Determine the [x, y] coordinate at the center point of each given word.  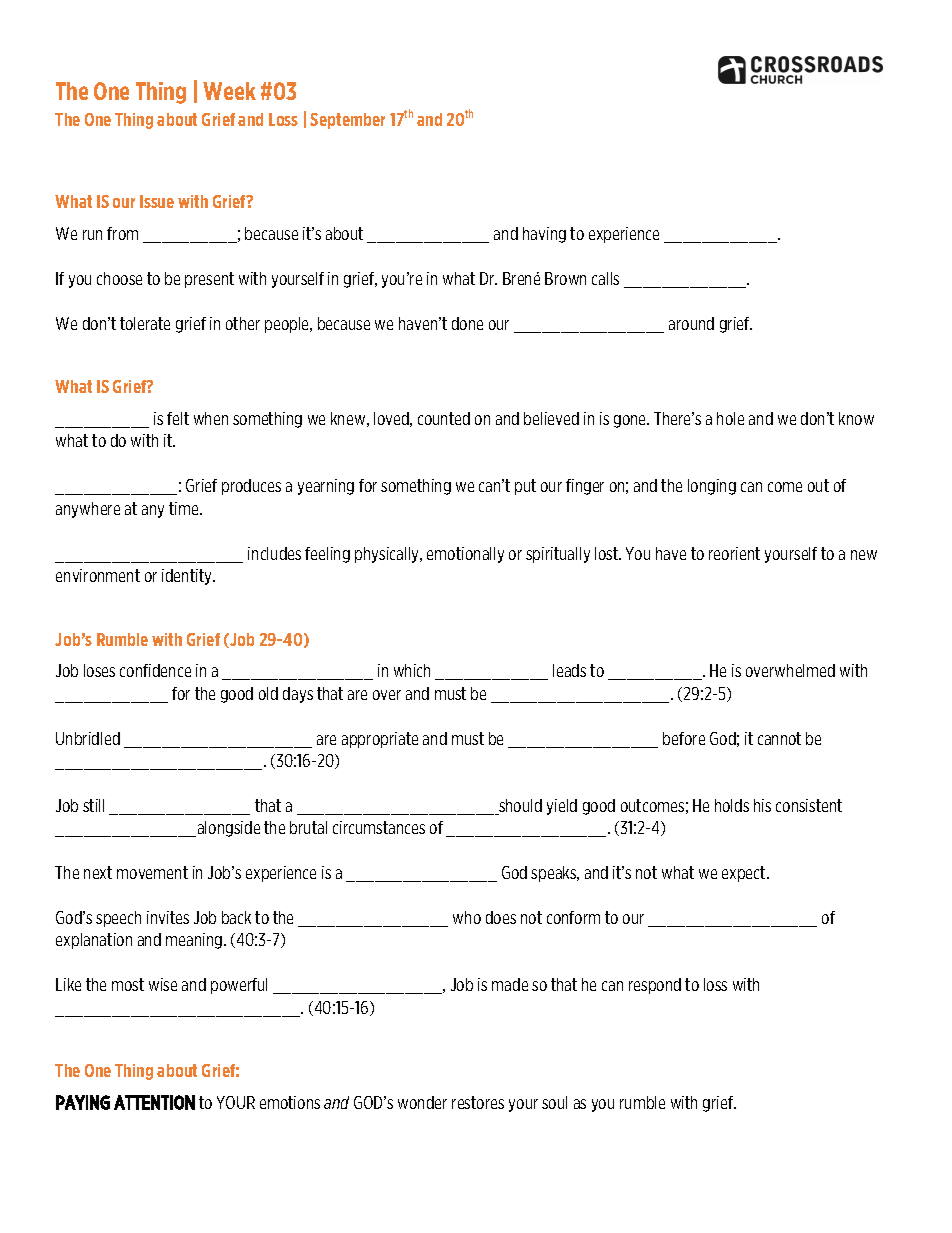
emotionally [465, 555]
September [347, 121]
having [544, 235]
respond [655, 986]
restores [478, 1102]
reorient [734, 553]
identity [188, 577]
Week [229, 91]
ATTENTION [154, 1102]
